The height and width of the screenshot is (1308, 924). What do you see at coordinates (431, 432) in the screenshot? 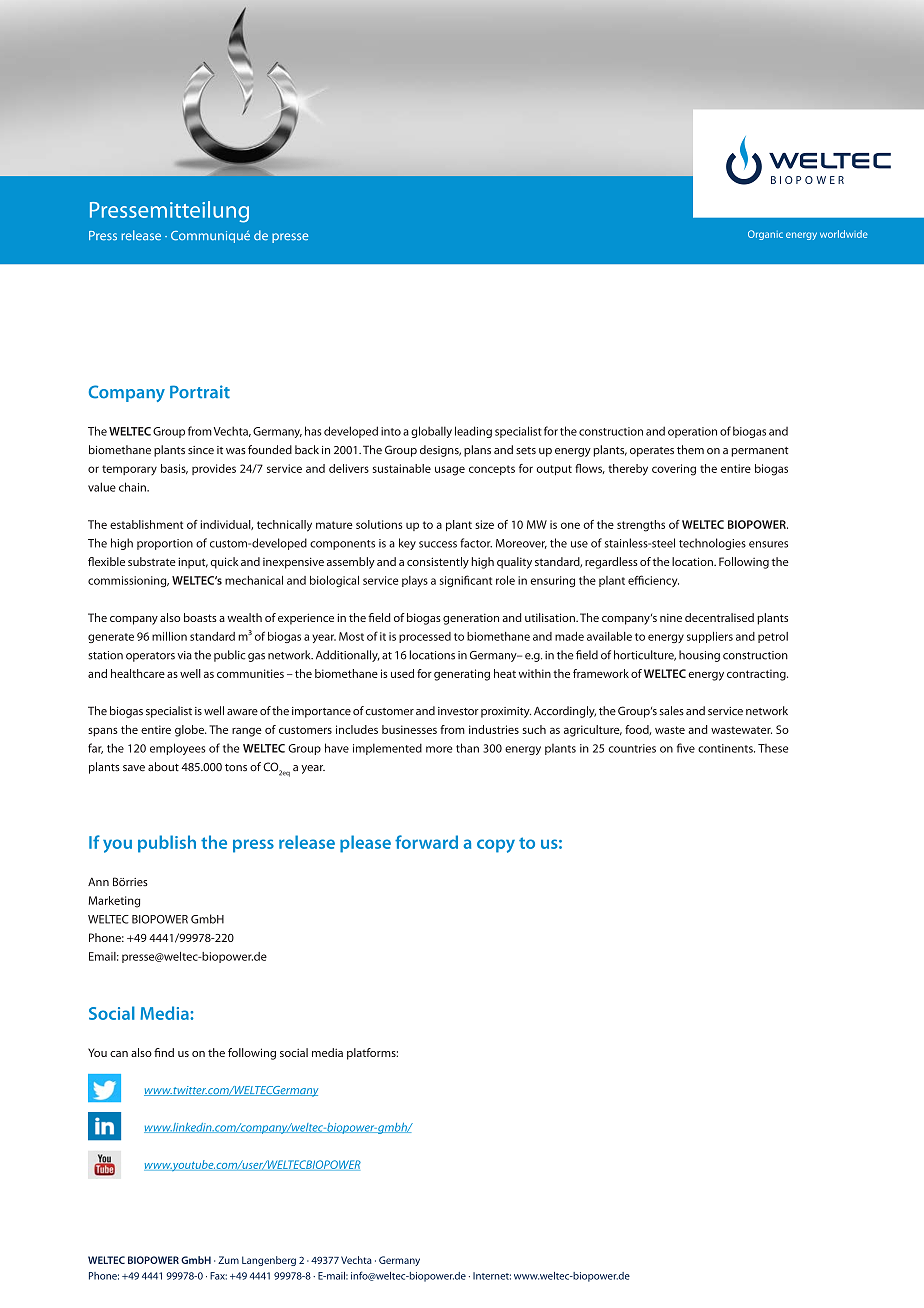
I see `globally` at bounding box center [431, 432].
